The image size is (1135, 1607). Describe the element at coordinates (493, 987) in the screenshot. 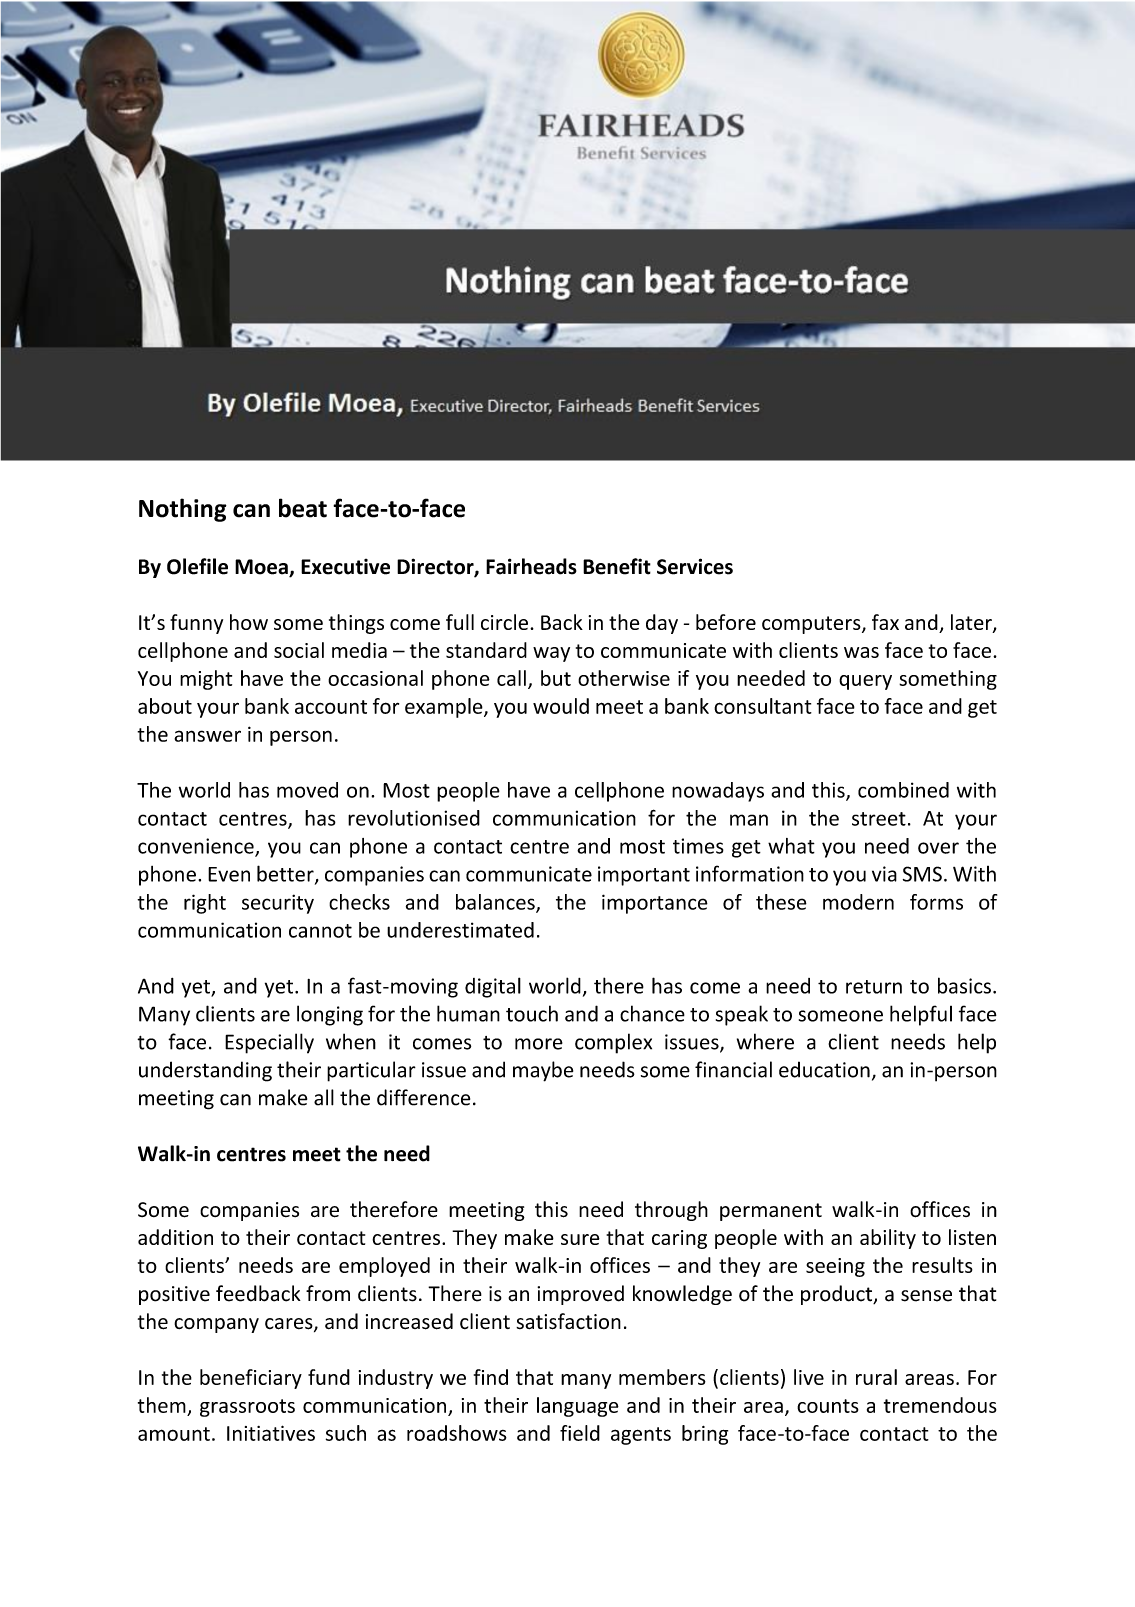

I see `digital` at that location.
